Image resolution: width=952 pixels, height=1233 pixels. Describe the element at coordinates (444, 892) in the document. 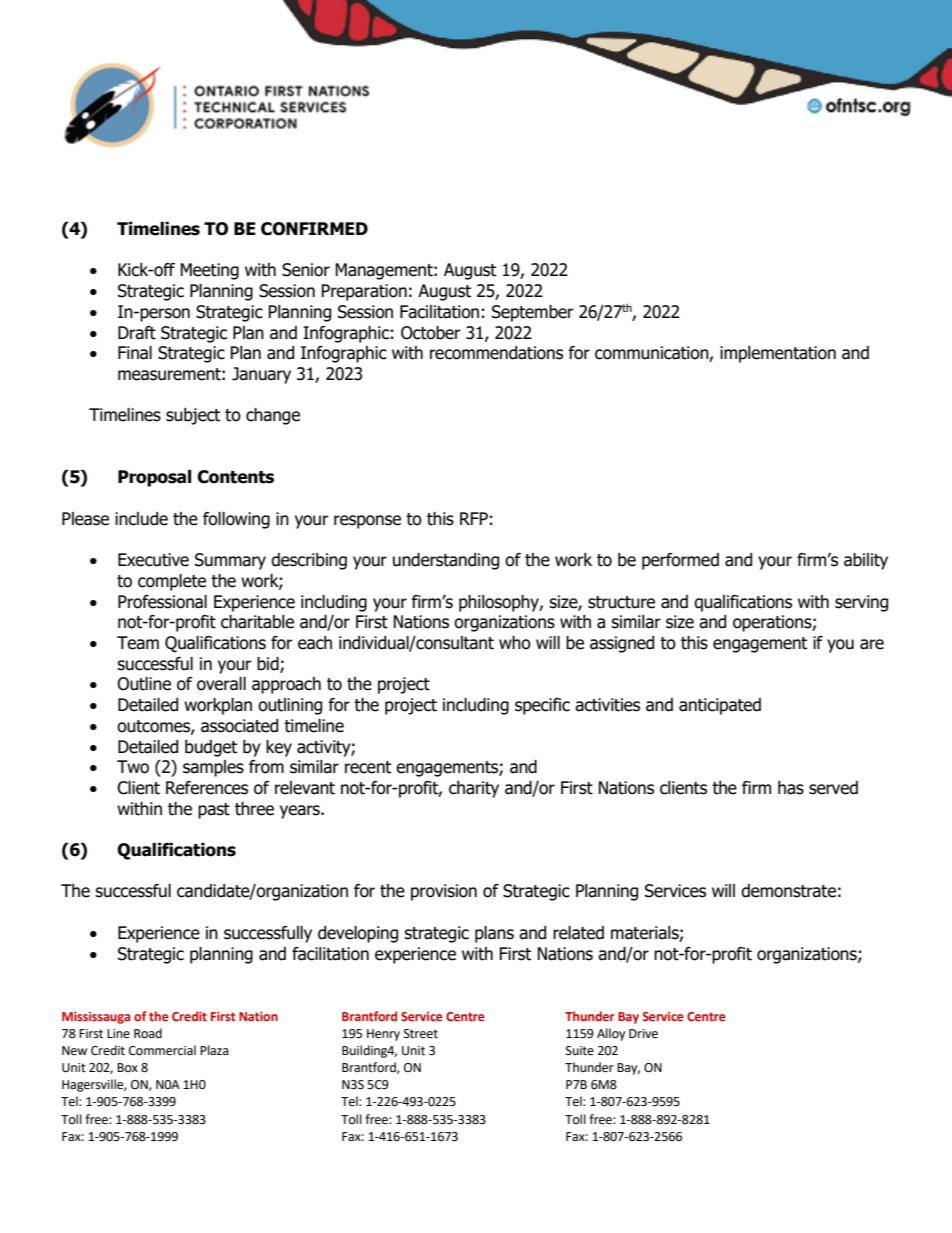

I see `provision` at that location.
